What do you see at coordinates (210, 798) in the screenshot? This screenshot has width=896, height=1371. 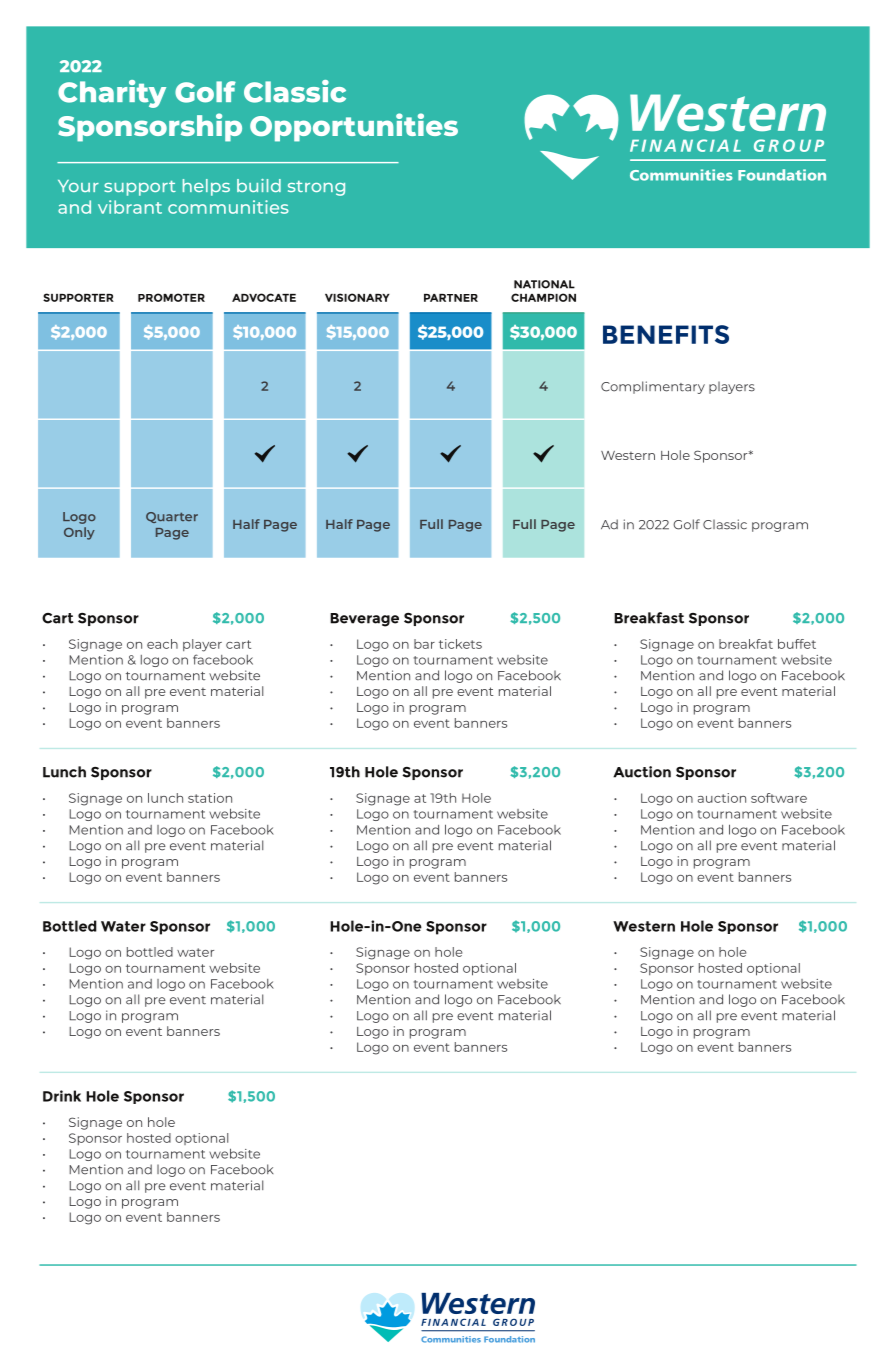 I see `station` at bounding box center [210, 798].
